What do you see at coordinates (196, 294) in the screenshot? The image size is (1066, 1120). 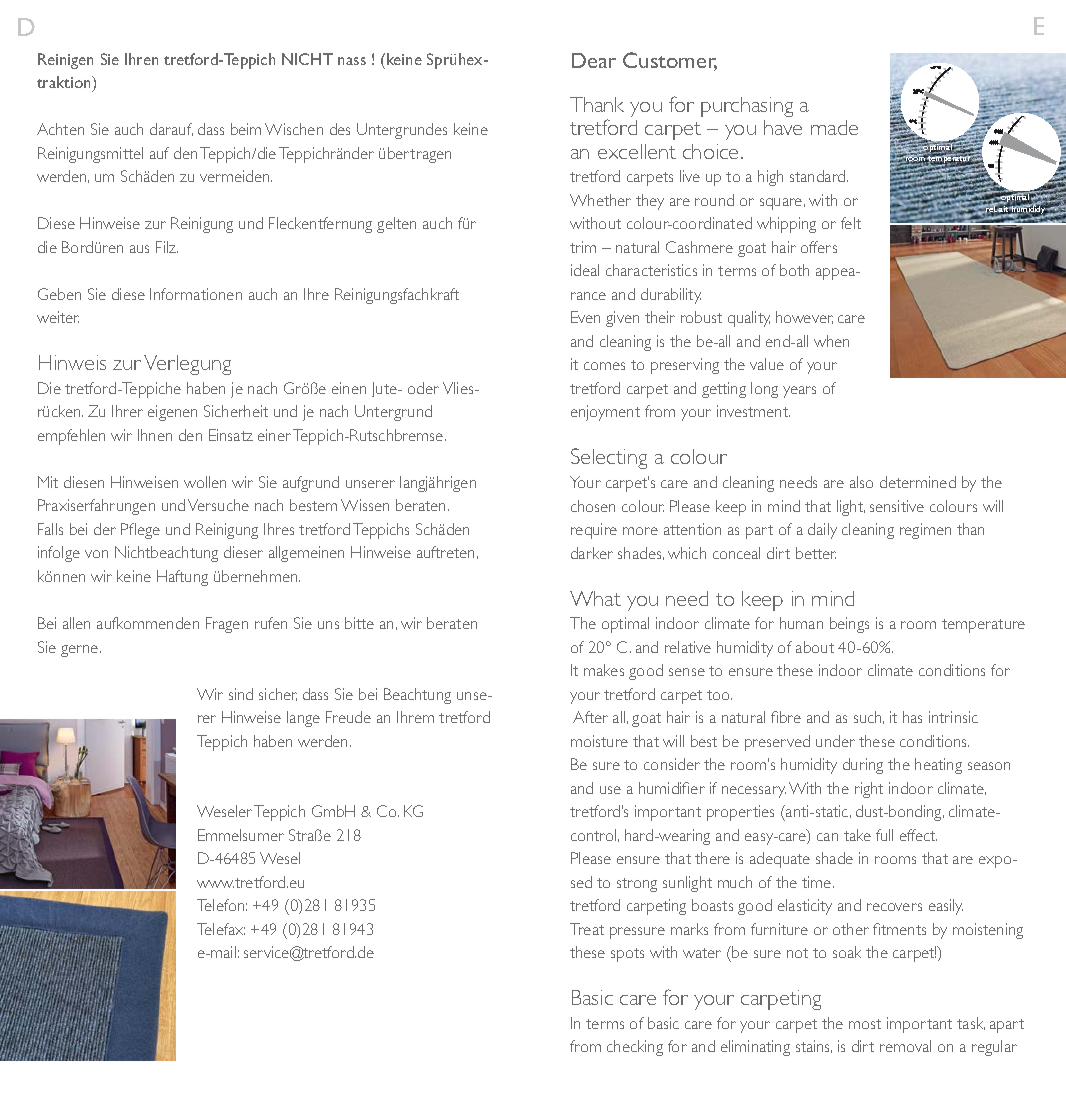 I see `Informationen` at bounding box center [196, 294].
